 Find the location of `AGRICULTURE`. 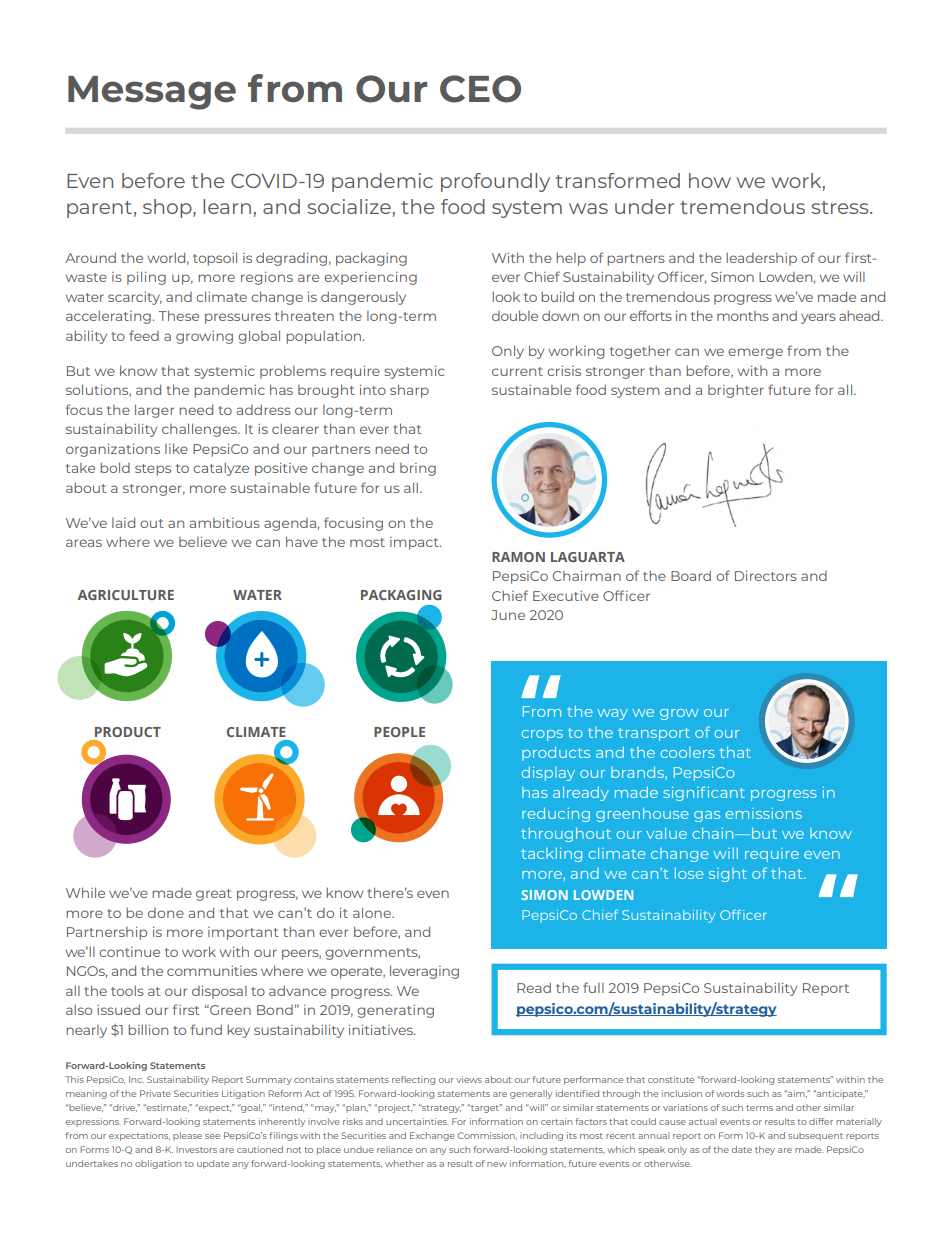

AGRICULTURE is located at coordinates (126, 595).
